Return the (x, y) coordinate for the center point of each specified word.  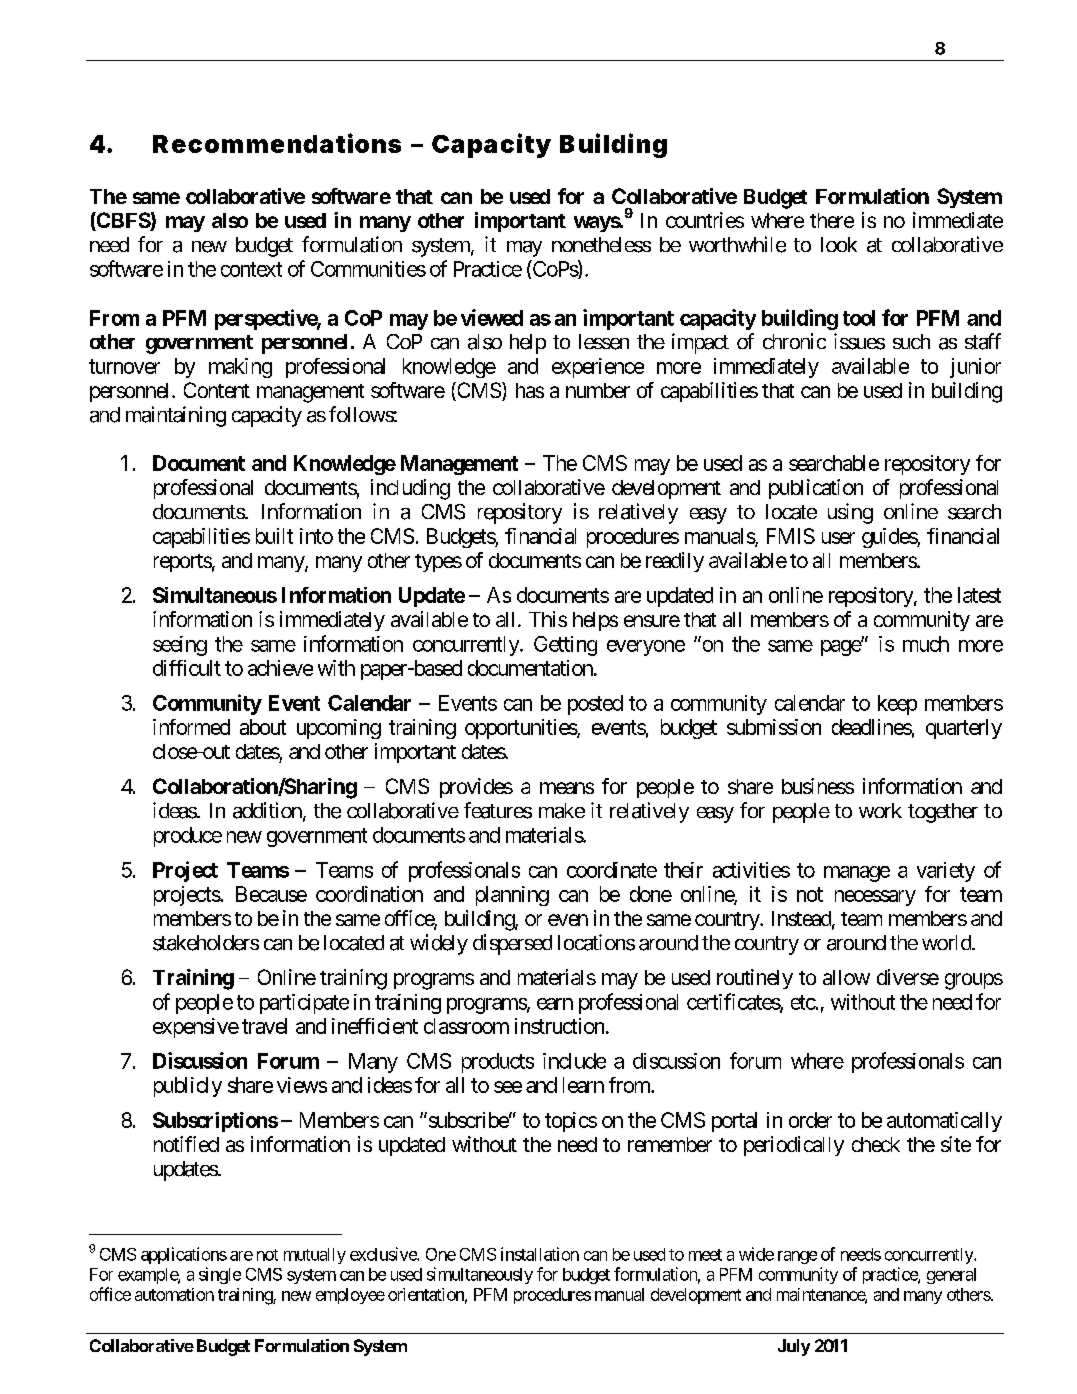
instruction (559, 1026)
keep (897, 705)
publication (816, 489)
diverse (908, 977)
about (263, 727)
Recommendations (277, 143)
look (839, 244)
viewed (492, 317)
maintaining (176, 416)
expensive (196, 1028)
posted (595, 705)
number (598, 390)
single (220, 1275)
